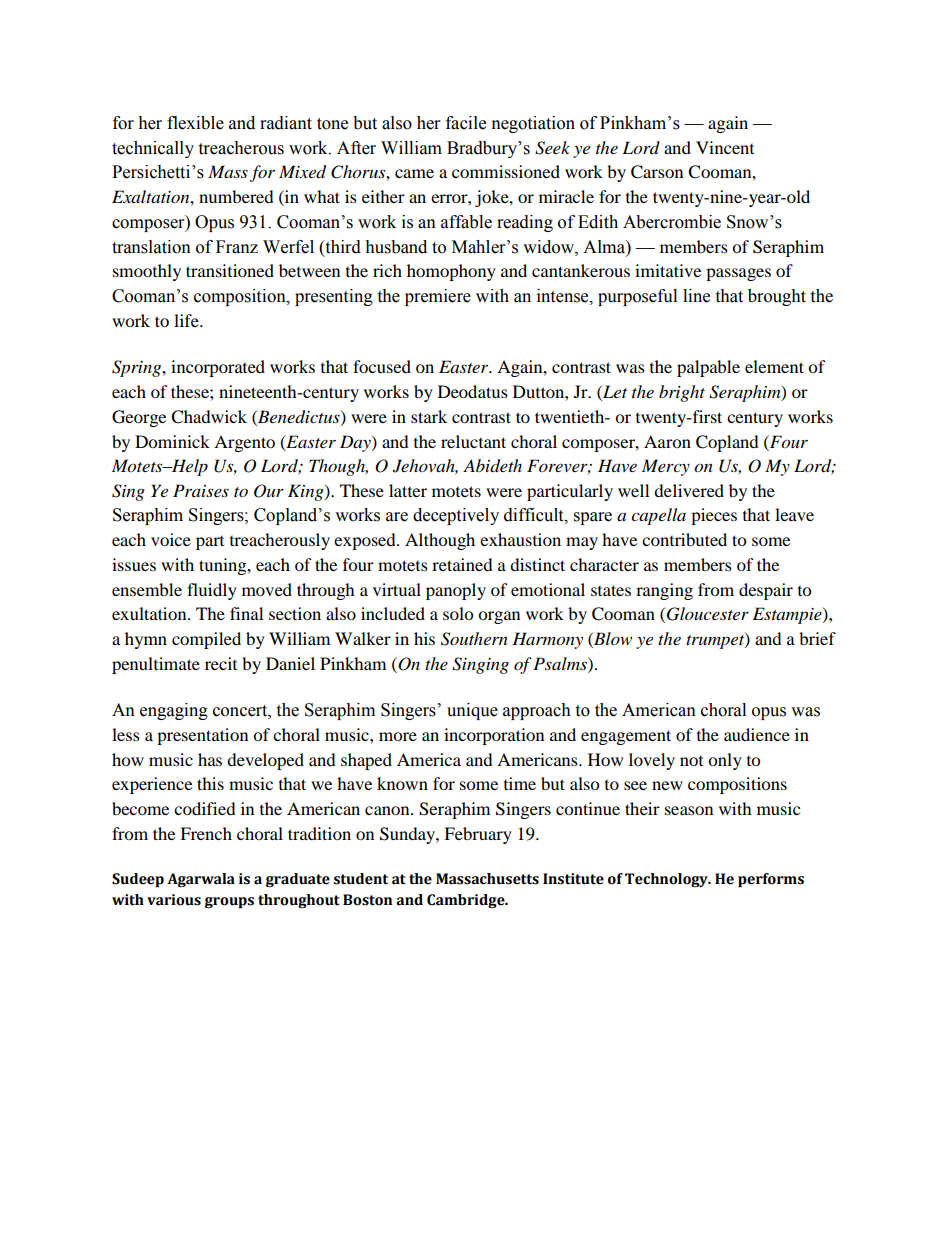  Describe the element at coordinates (229, 902) in the screenshot. I see `groups` at that location.
